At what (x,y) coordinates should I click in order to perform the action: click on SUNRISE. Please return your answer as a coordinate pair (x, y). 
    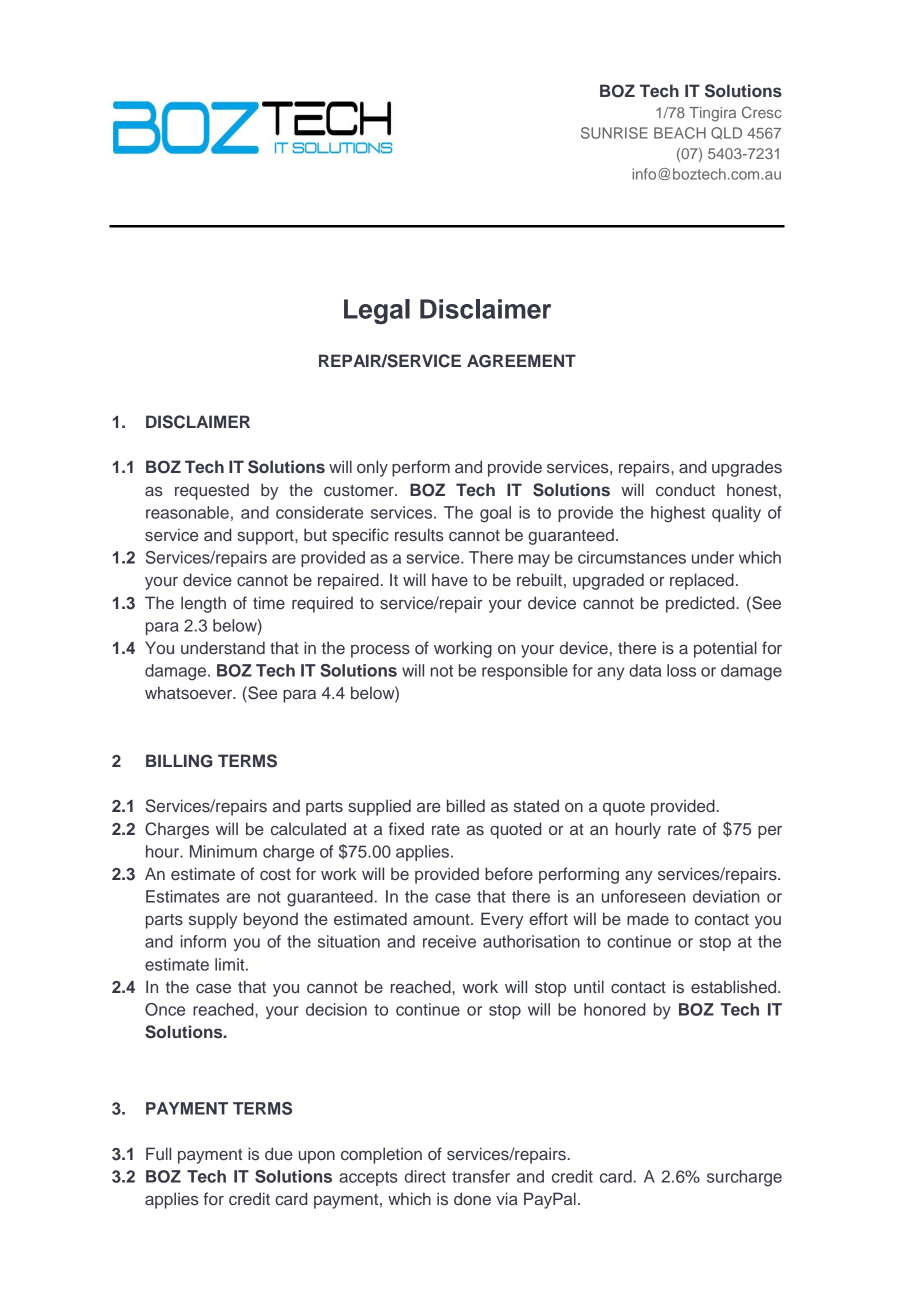
    Looking at the image, I should click on (614, 133).
